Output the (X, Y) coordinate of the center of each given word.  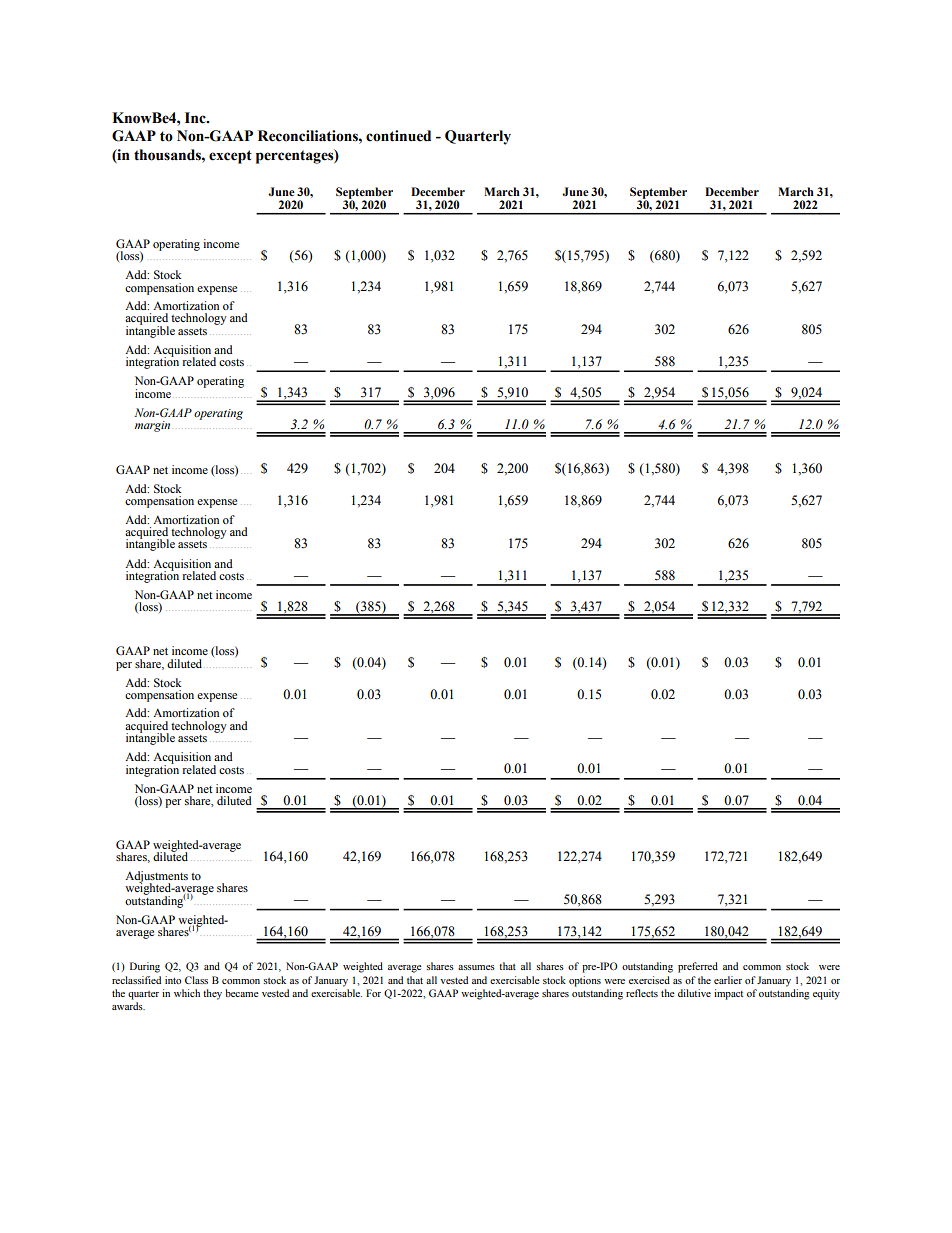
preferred (698, 967)
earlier (728, 980)
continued (398, 136)
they (212, 994)
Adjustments (156, 878)
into (173, 980)
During (145, 967)
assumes (476, 967)
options (585, 981)
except (230, 157)
